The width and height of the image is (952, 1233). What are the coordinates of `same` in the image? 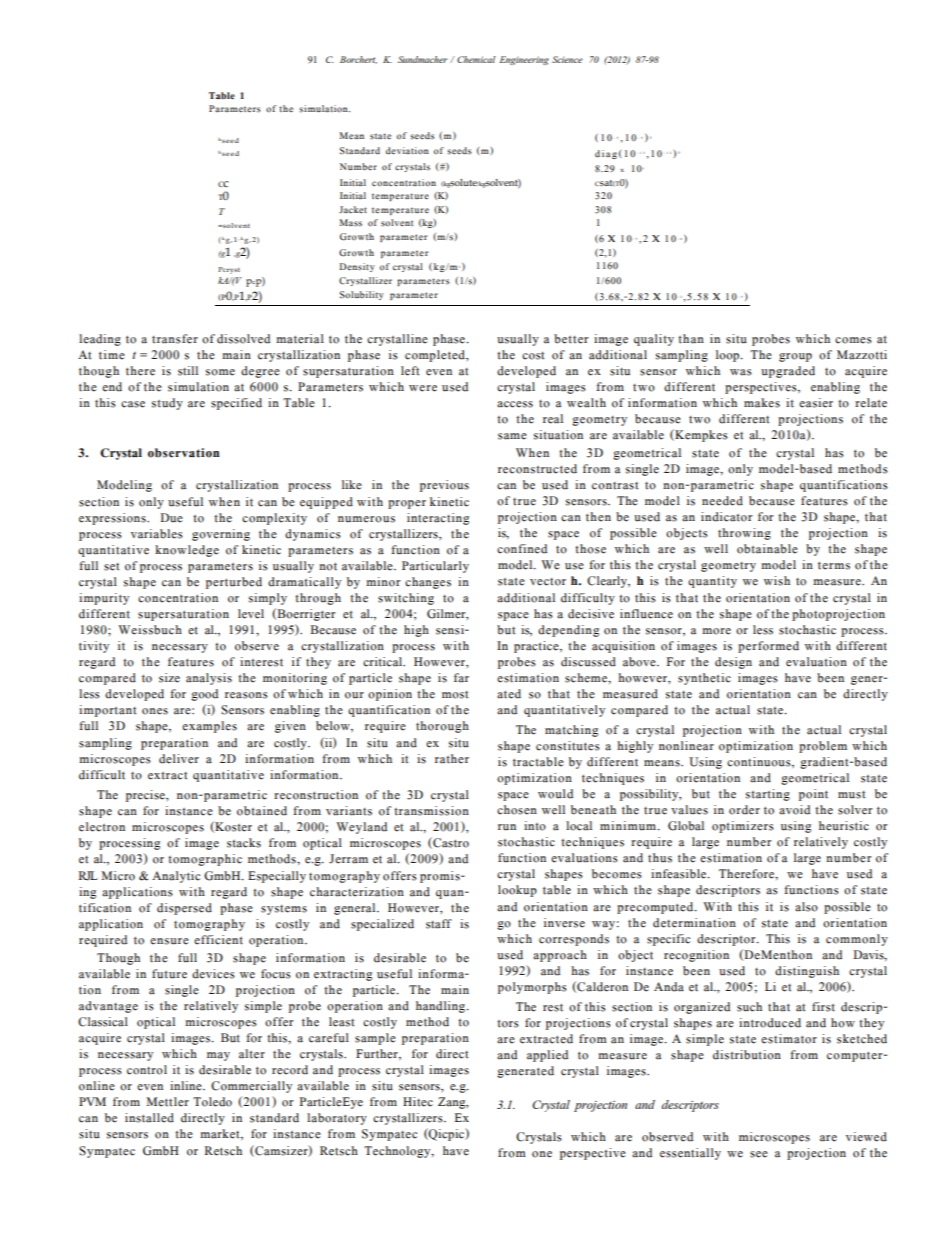 It's located at (512, 436).
